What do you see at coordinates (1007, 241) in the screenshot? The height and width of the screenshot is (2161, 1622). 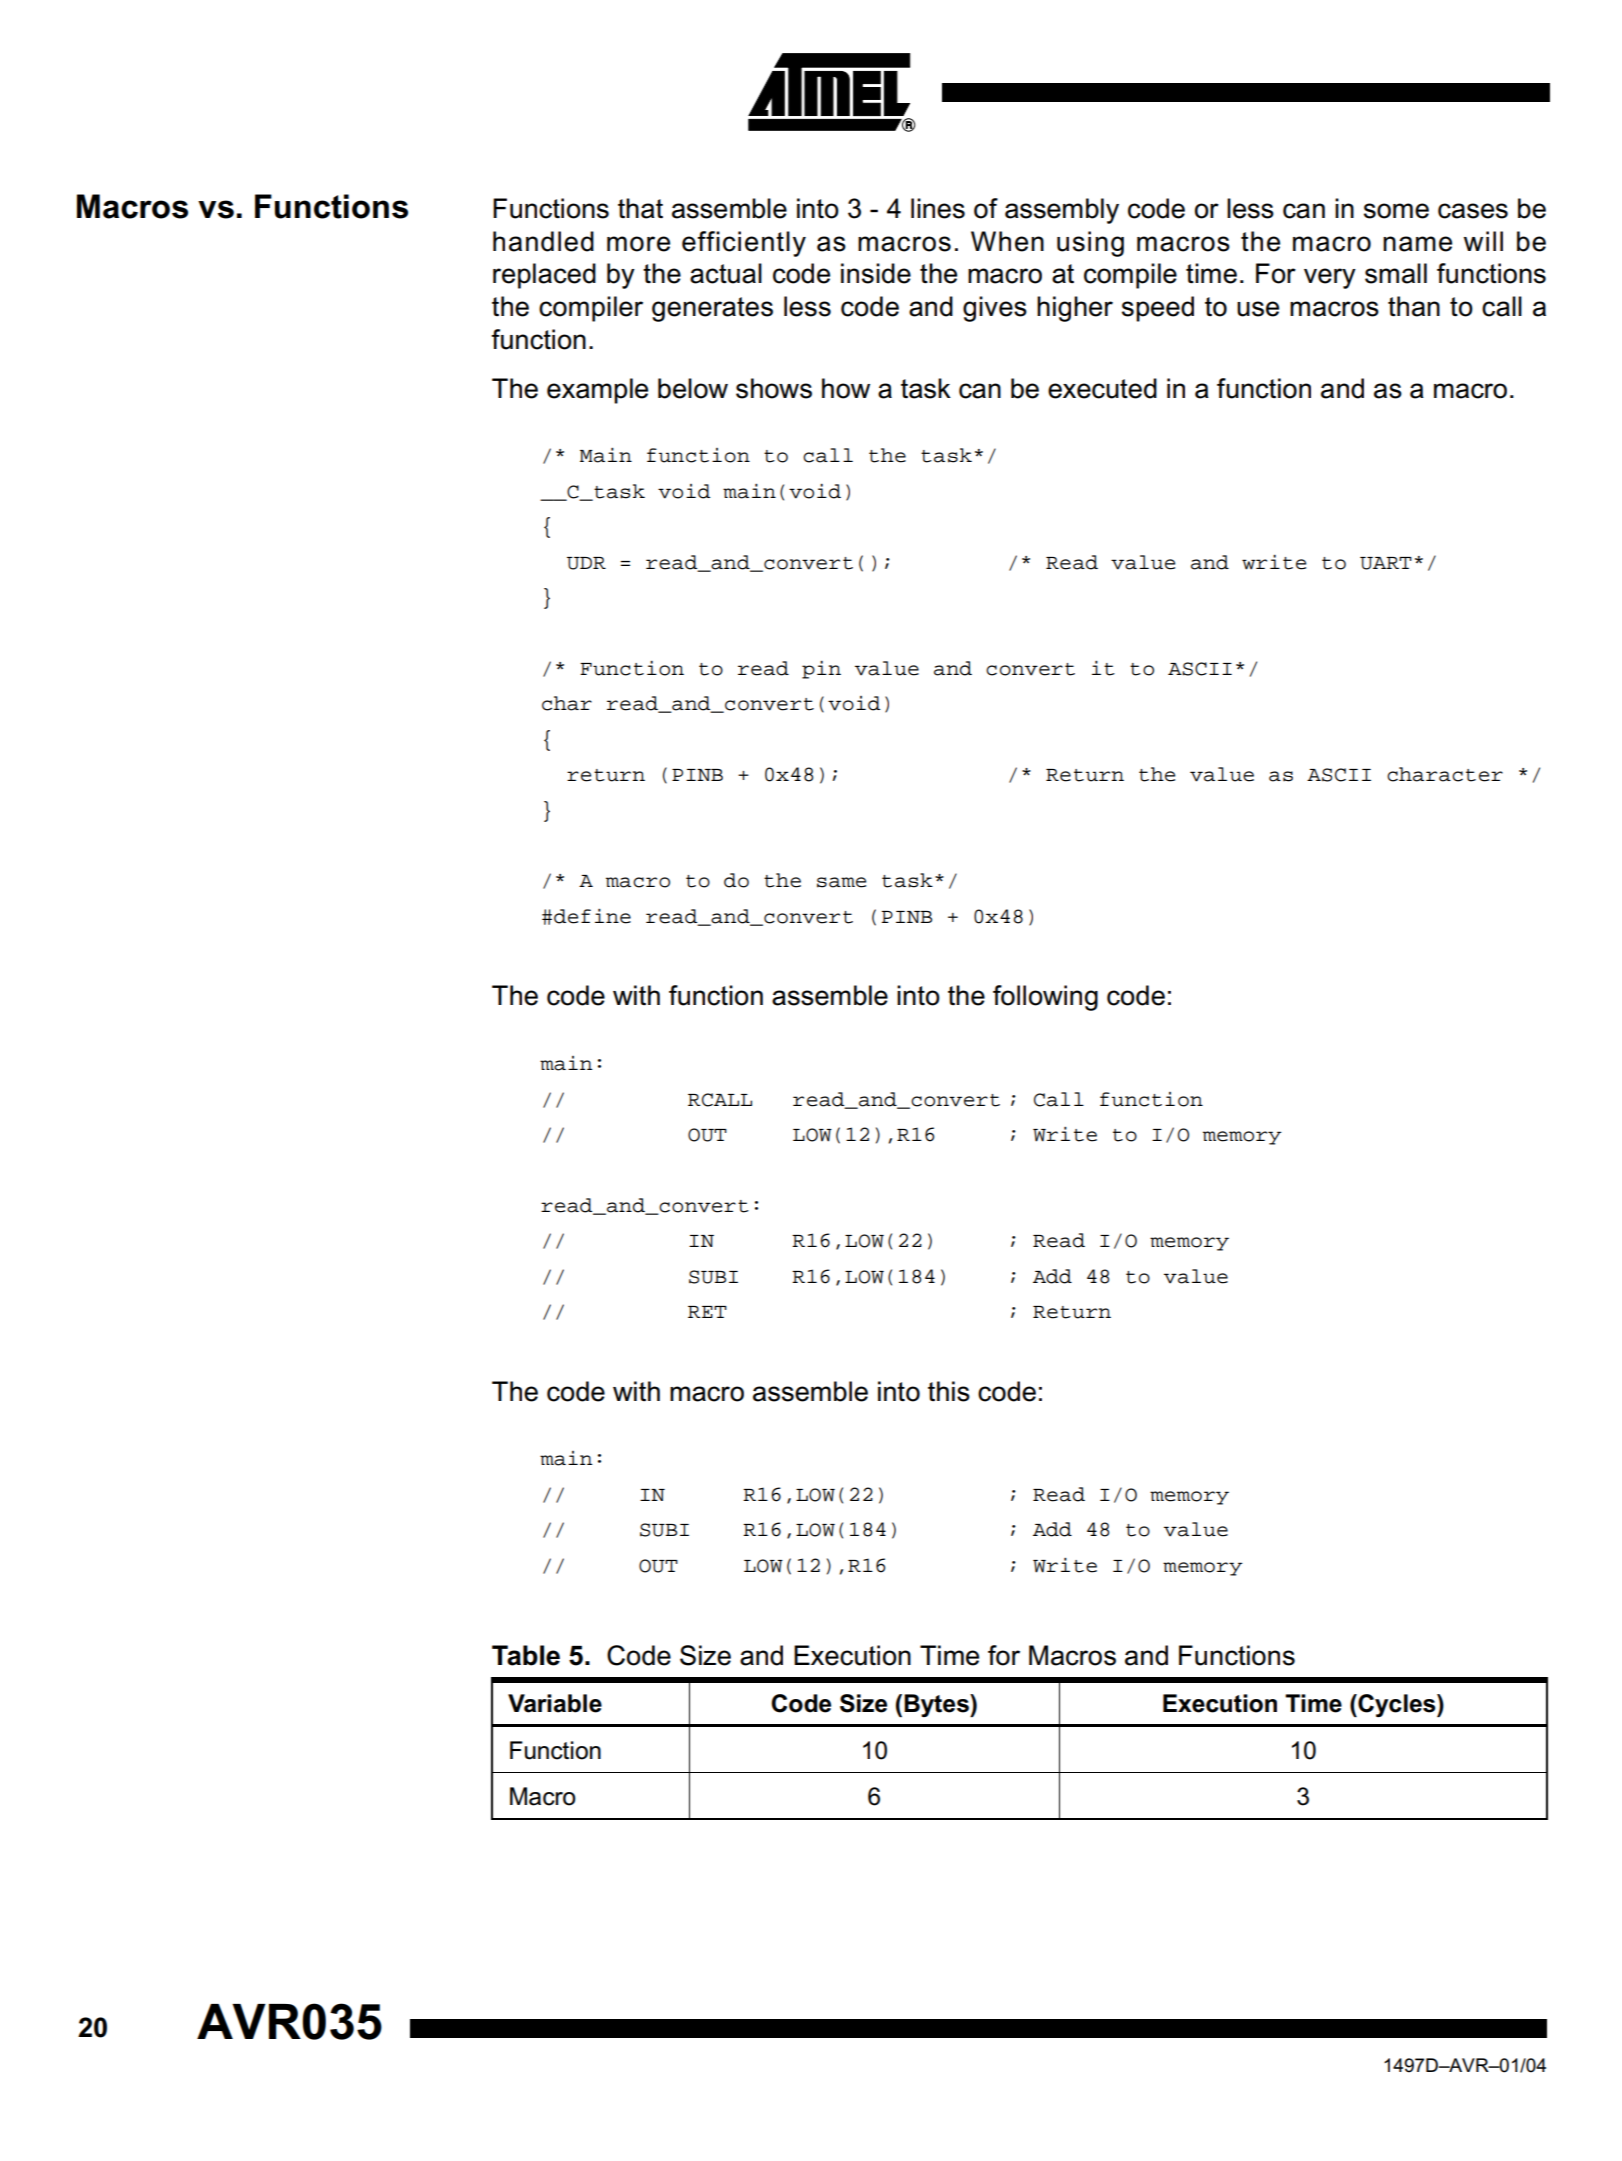 I see `When` at bounding box center [1007, 241].
